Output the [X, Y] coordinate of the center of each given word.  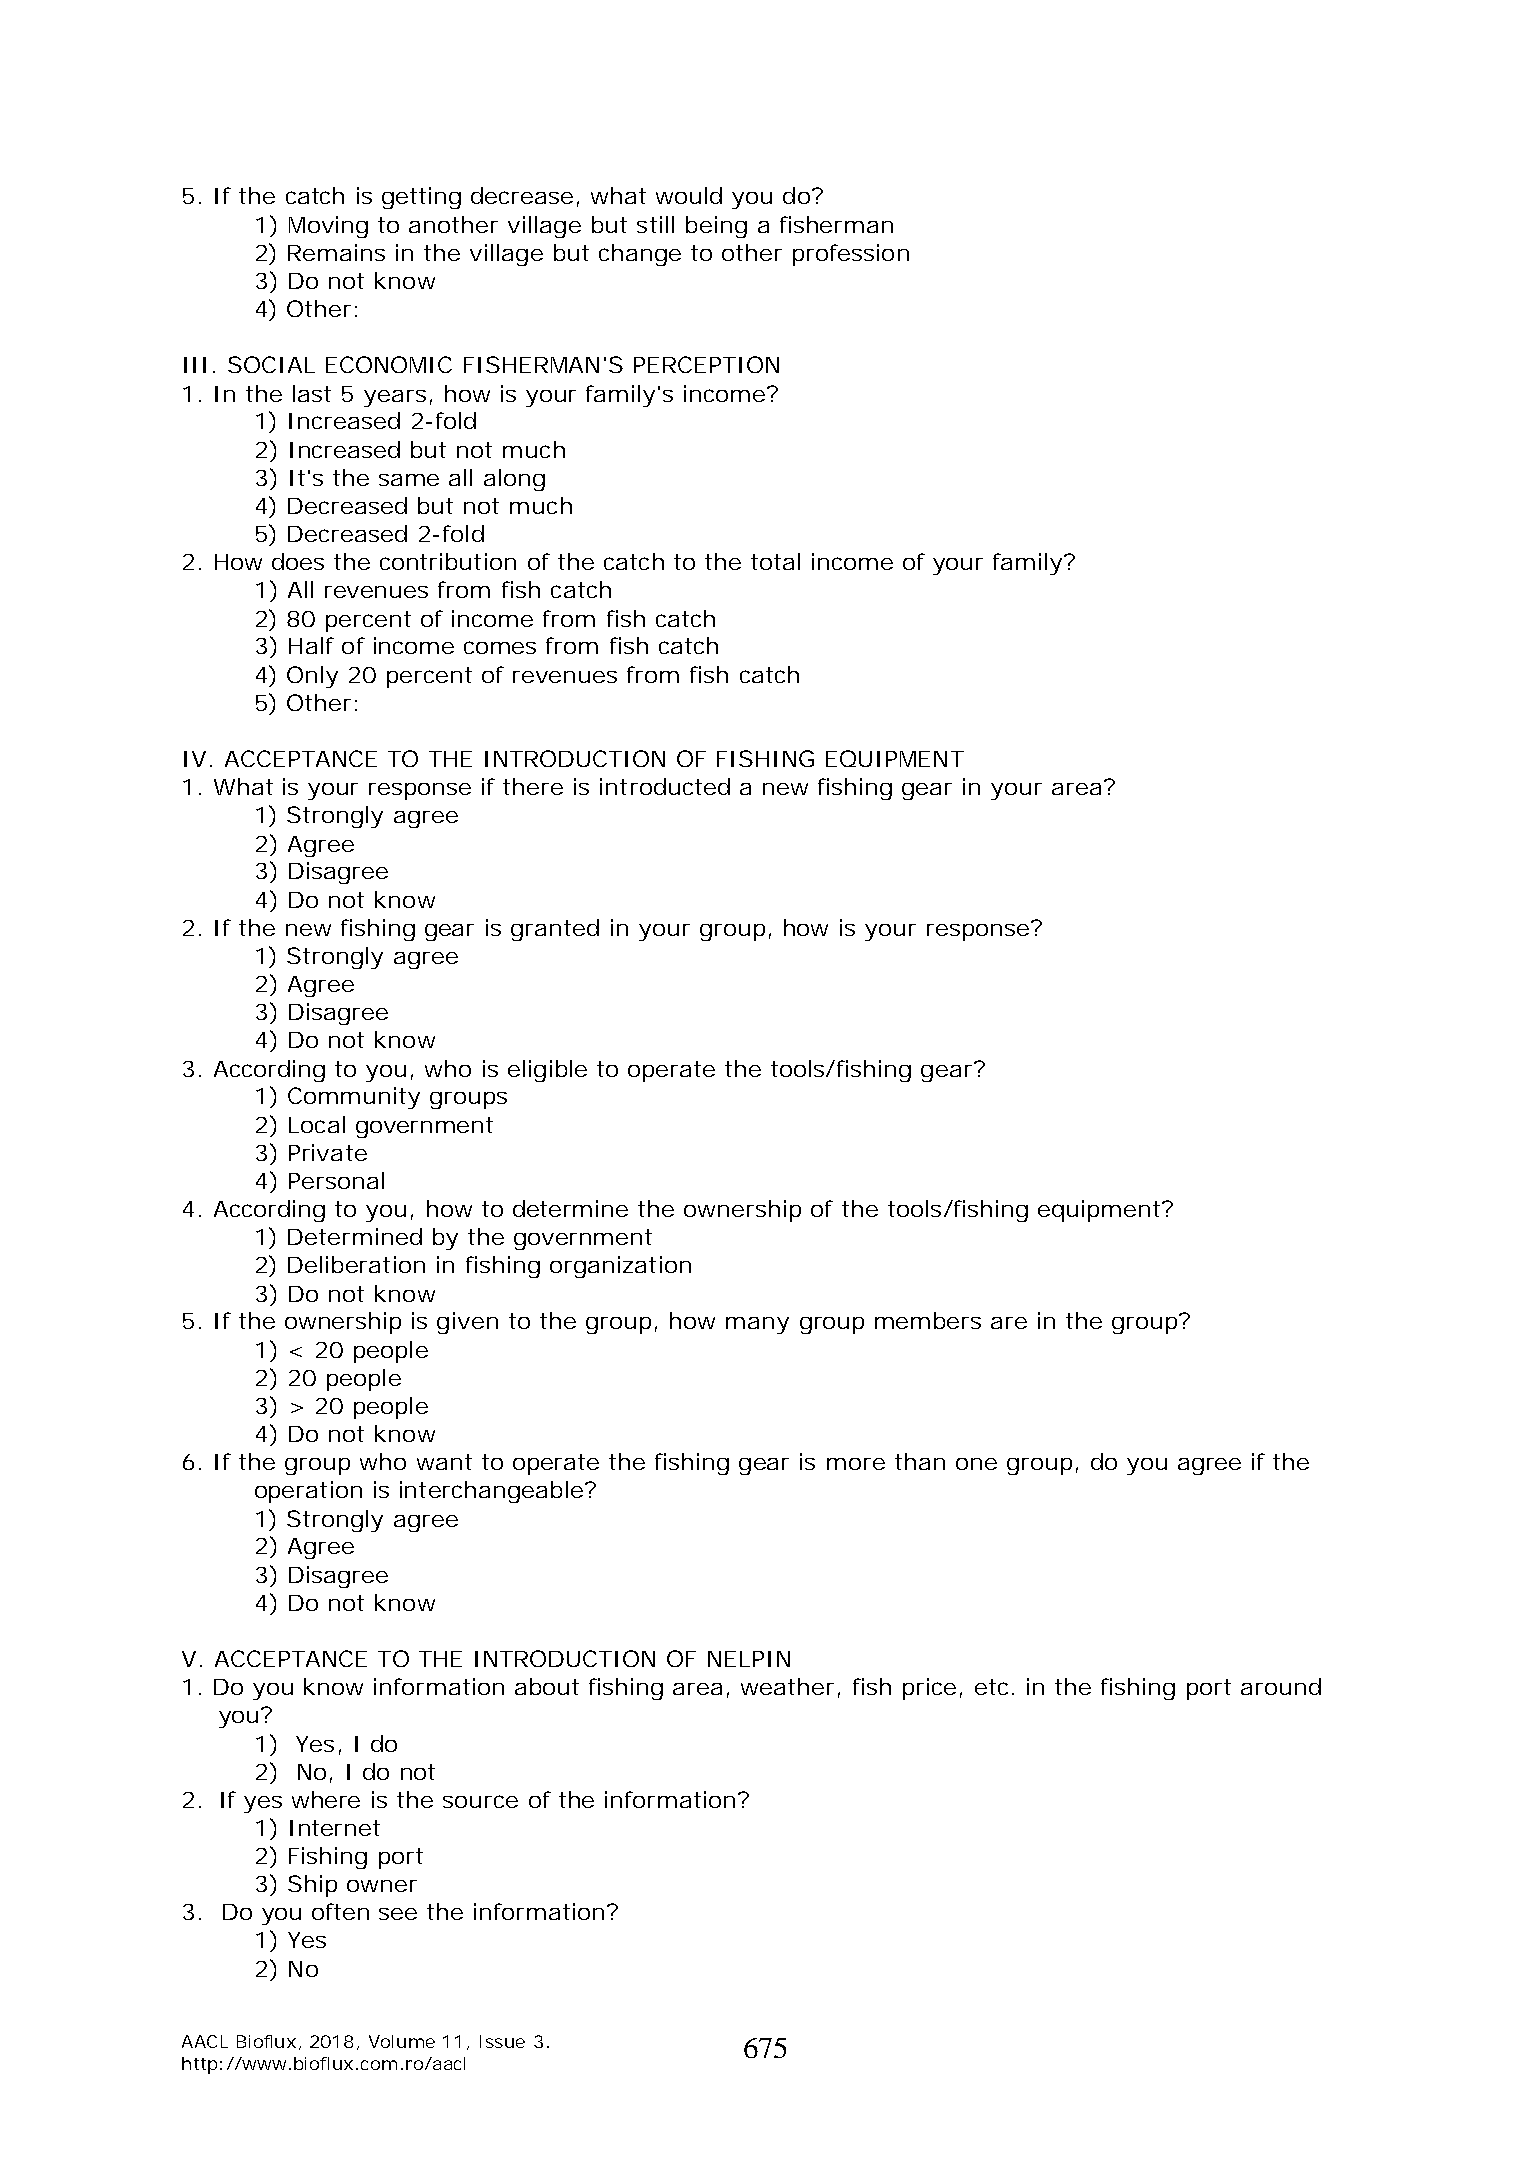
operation [308, 1492]
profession [851, 255]
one [976, 1464]
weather [787, 1686]
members [928, 1320]
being [716, 227]
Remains [336, 252]
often [340, 1911]
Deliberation [356, 1264]
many [757, 1325]
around [1281, 1686]
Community [354, 1098]
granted [555, 930]
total [775, 561]
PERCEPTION [706, 364]
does [298, 561]
